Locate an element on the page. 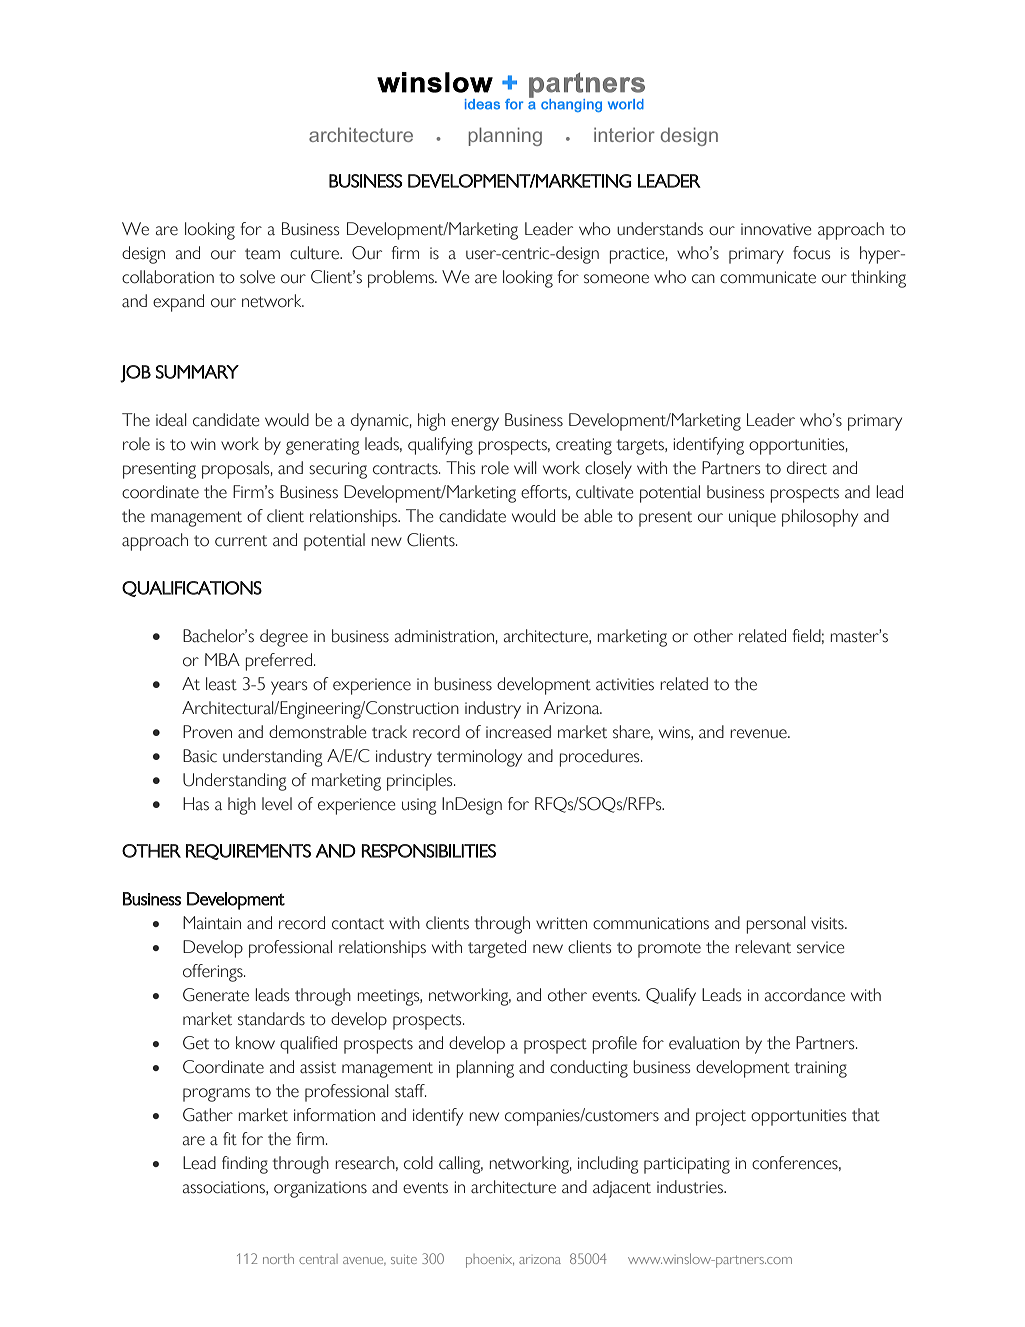 This page has height=1327, width=1025. revenue is located at coordinates (759, 734).
